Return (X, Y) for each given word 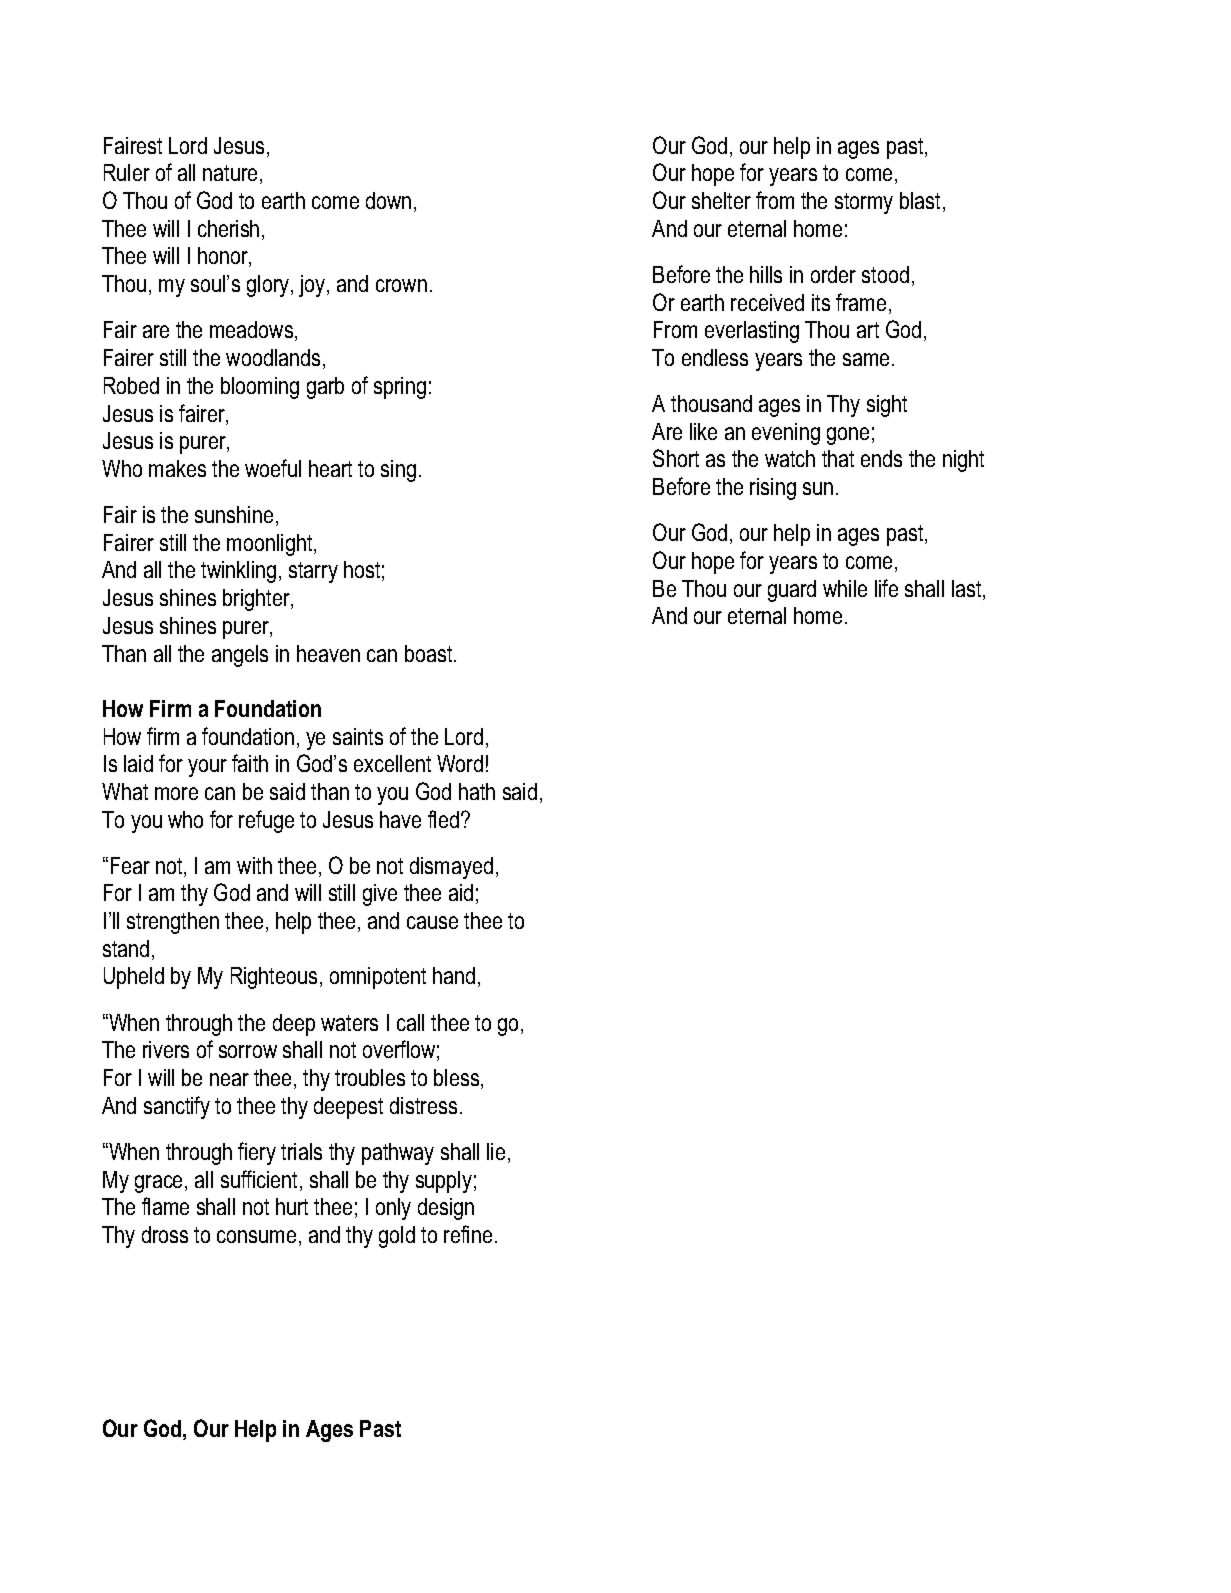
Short (676, 458)
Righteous (274, 978)
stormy (864, 203)
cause (432, 922)
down (388, 200)
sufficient (261, 1180)
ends (881, 458)
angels (240, 656)
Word (460, 763)
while (845, 588)
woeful (273, 468)
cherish (228, 228)
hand (454, 975)
